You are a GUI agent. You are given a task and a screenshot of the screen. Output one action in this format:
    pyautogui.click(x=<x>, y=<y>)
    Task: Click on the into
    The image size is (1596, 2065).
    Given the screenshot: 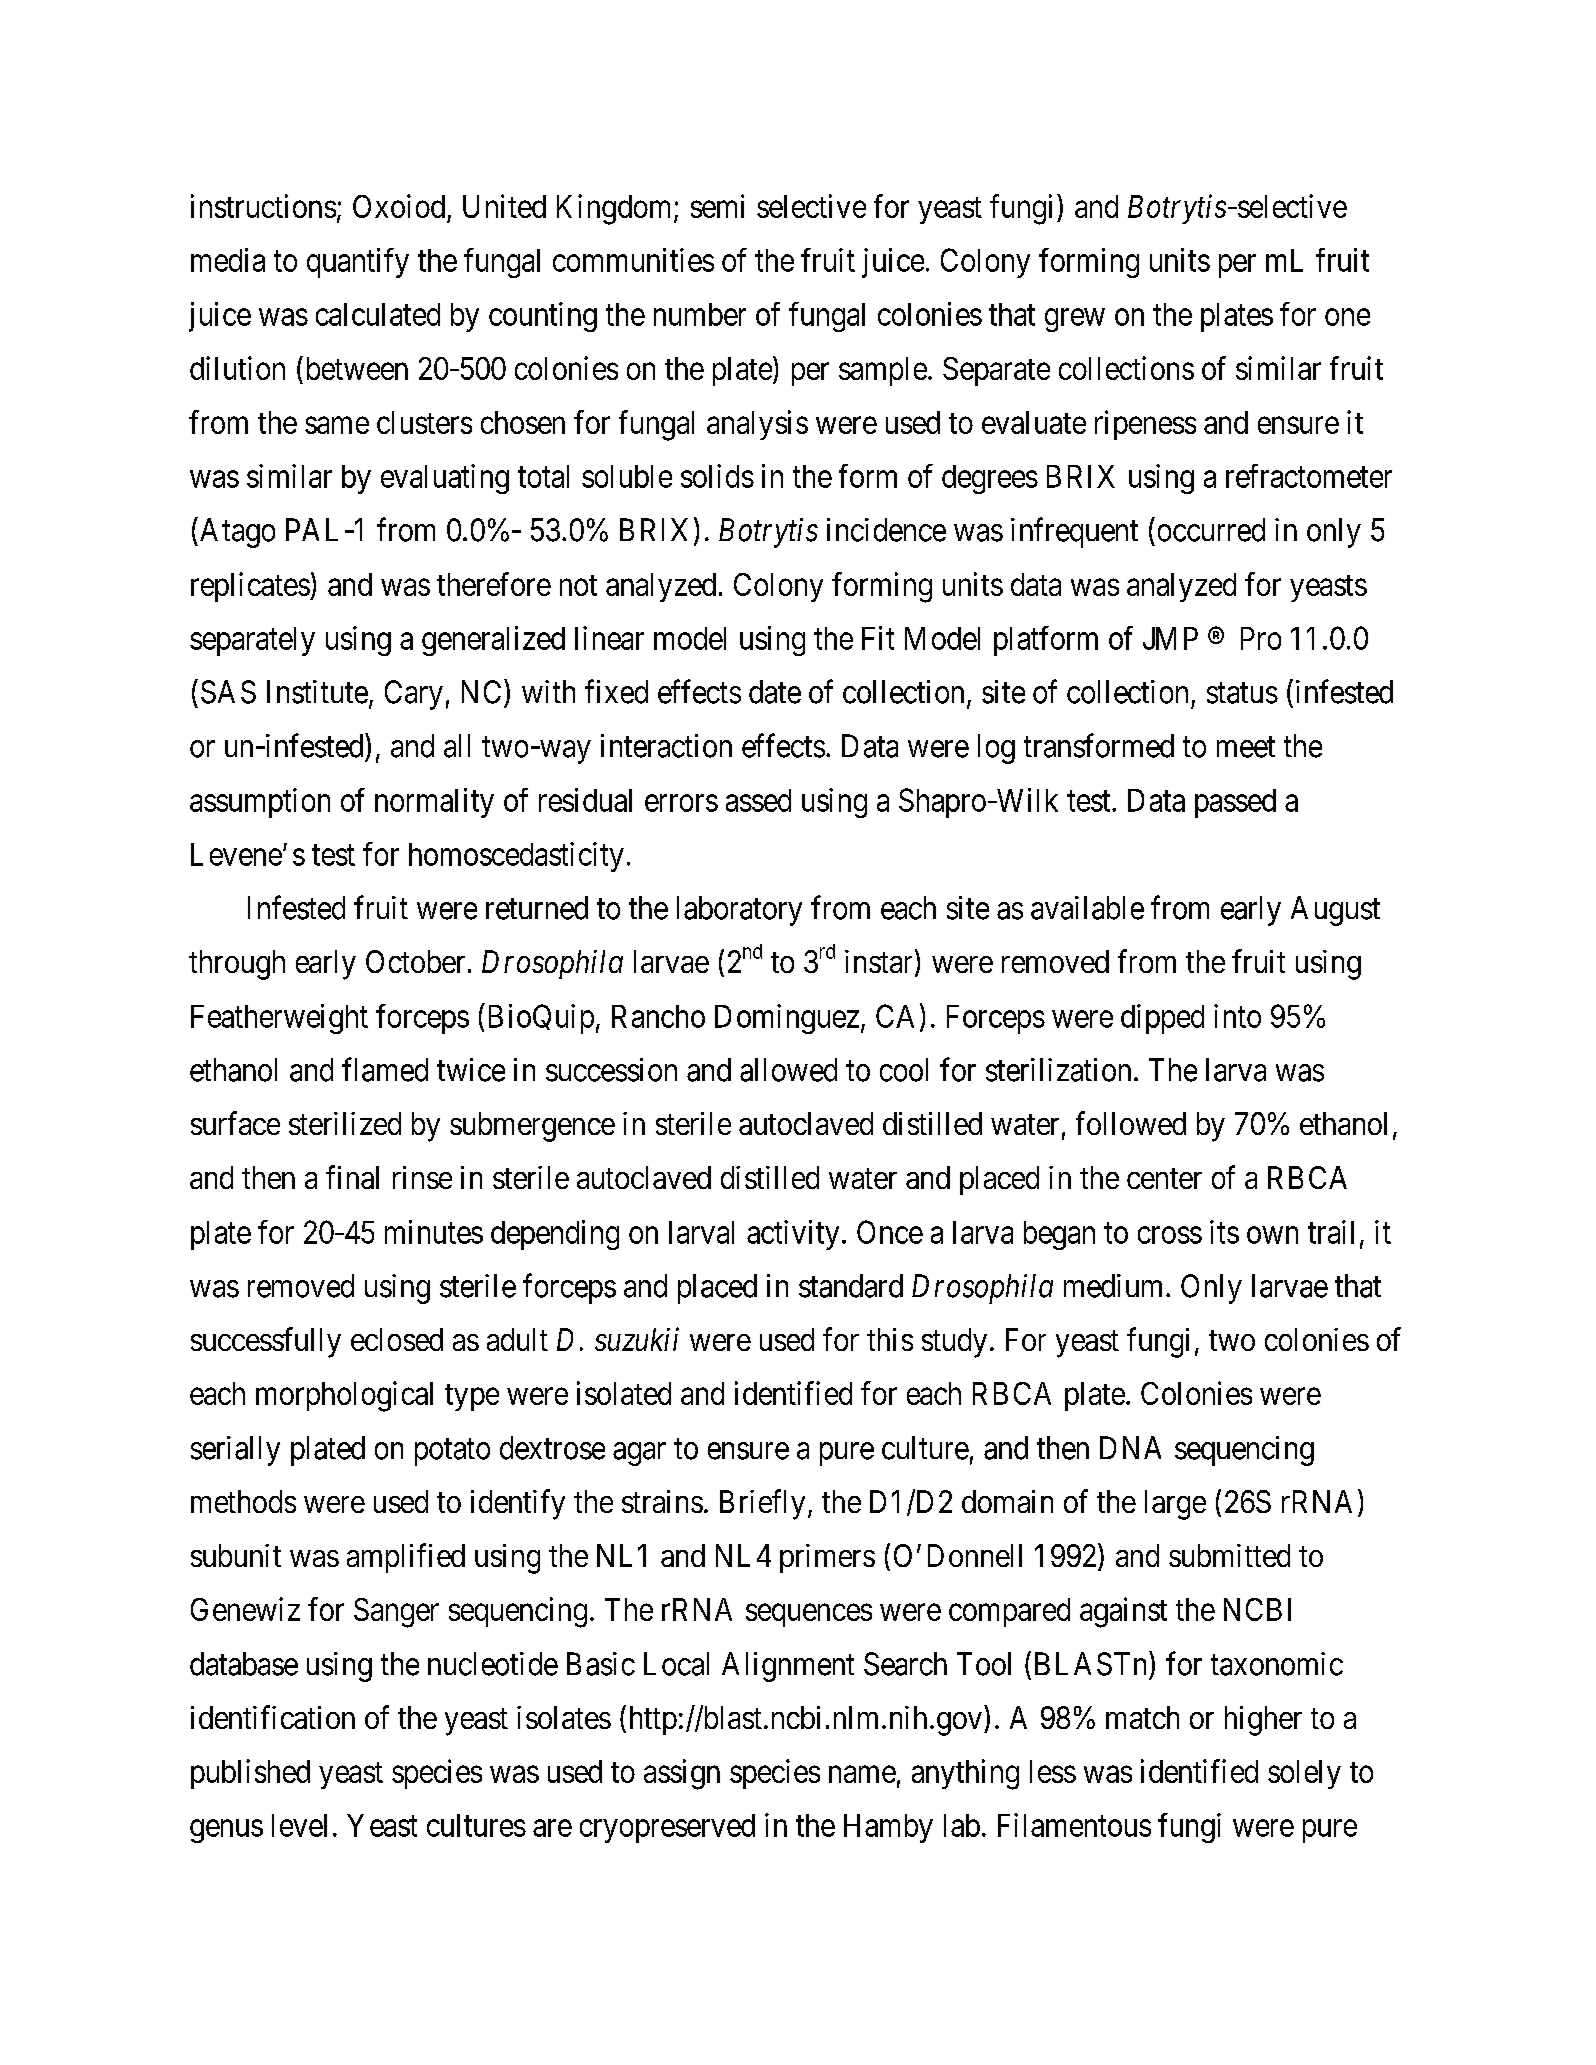 What is the action you would take?
    pyautogui.click(x=1237, y=1016)
